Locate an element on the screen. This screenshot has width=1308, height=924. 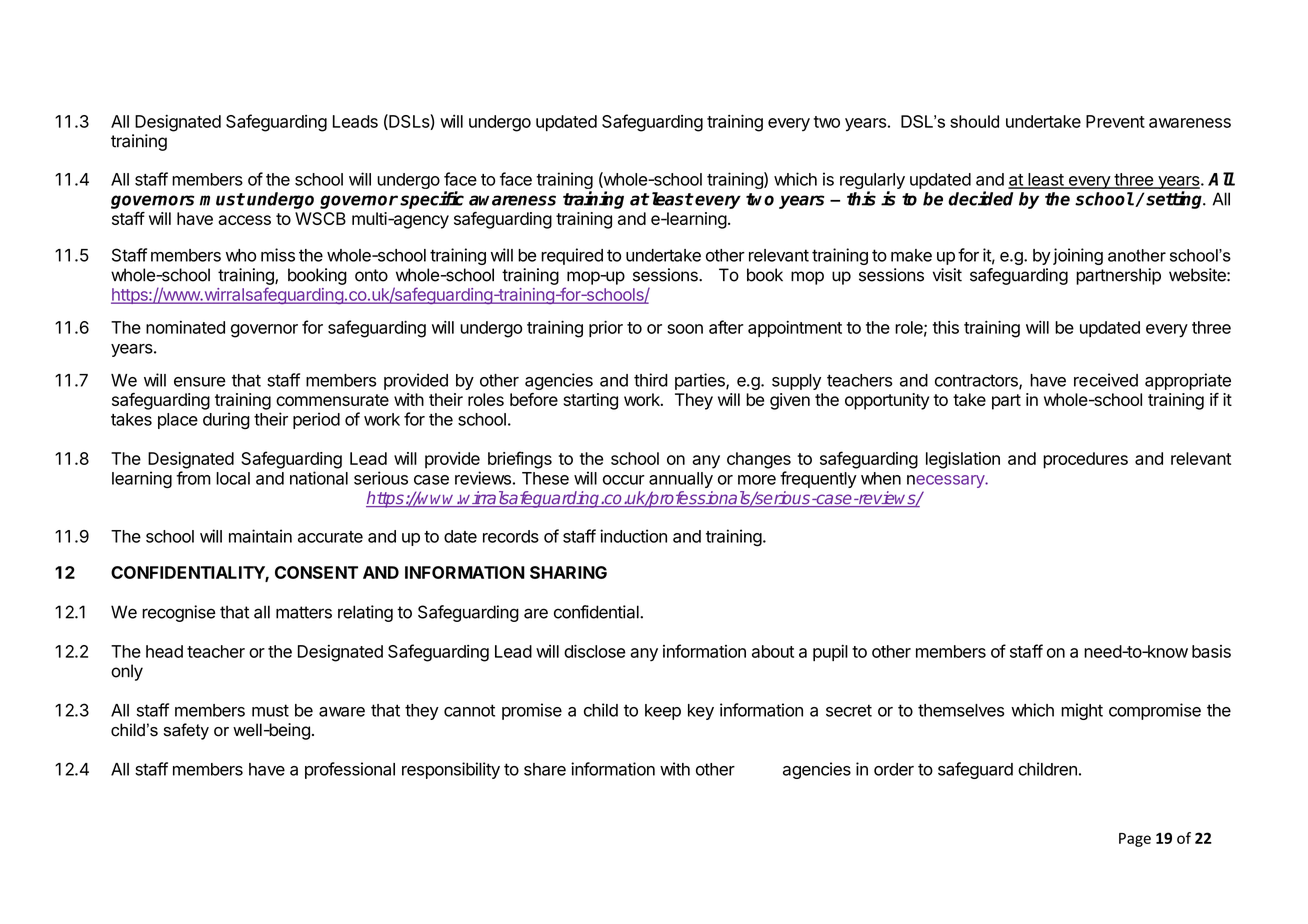
received is located at coordinates (1106, 380).
